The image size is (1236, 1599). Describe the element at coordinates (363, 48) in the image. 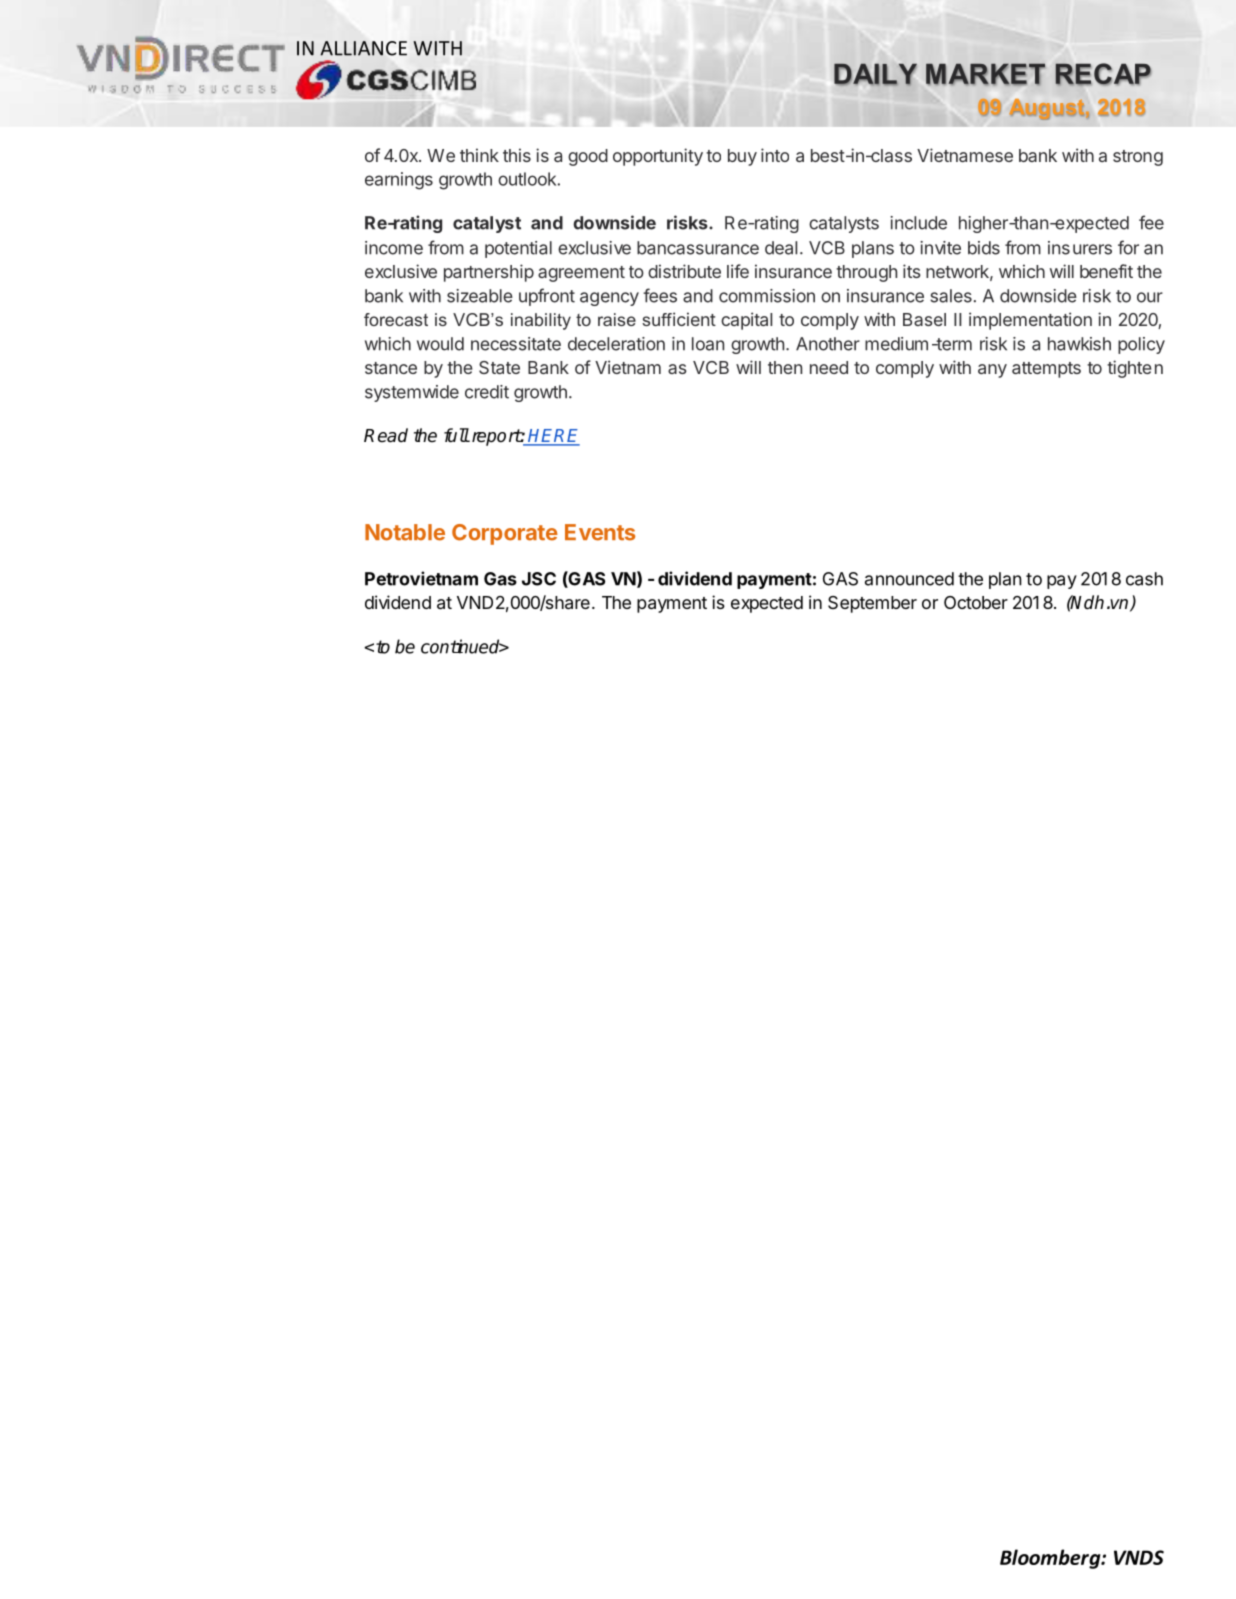

I see `ALLIANCE` at that location.
